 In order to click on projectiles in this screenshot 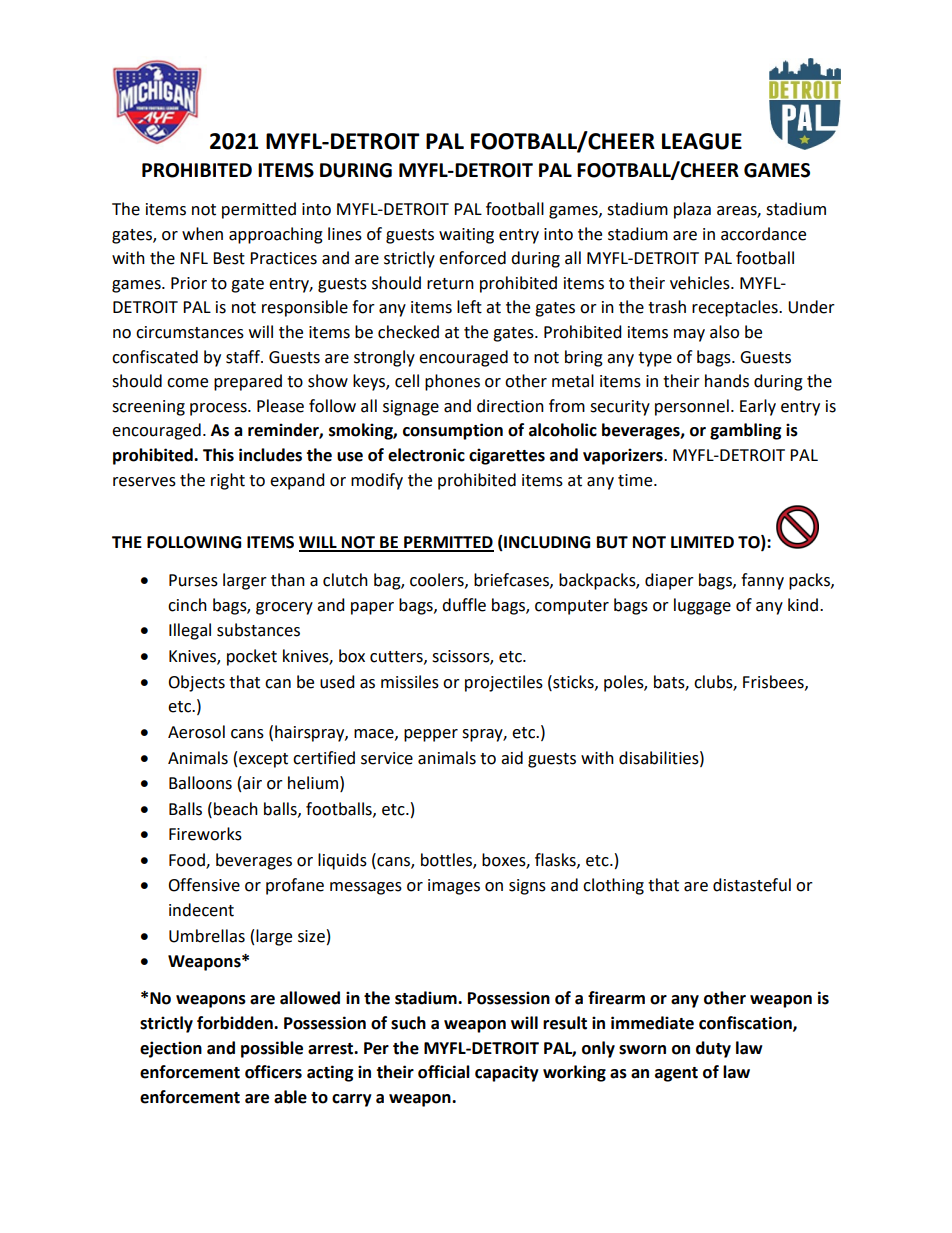, I will do `click(504, 683)`.
